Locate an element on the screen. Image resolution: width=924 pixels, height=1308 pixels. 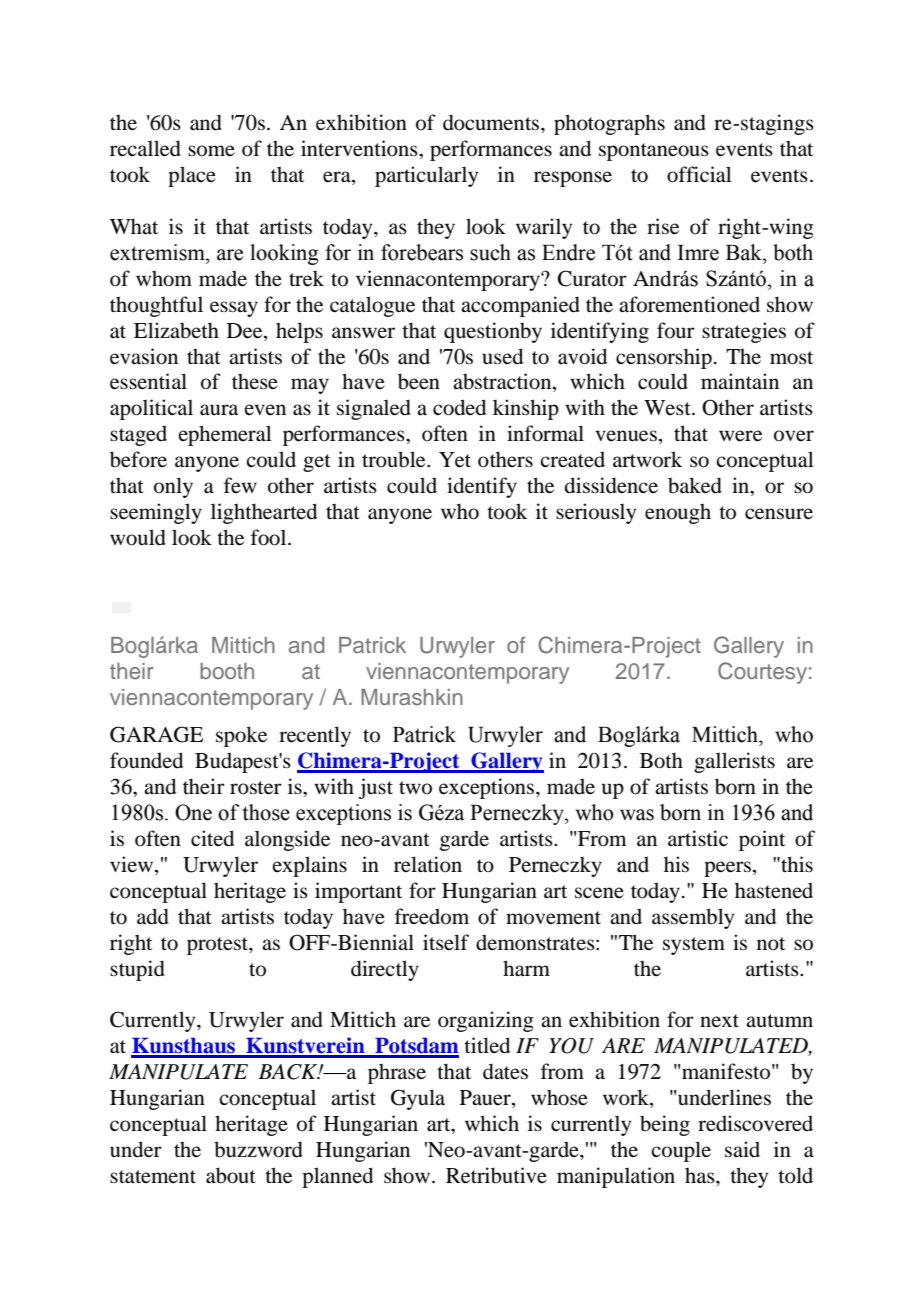
aura is located at coordinates (219, 409).
